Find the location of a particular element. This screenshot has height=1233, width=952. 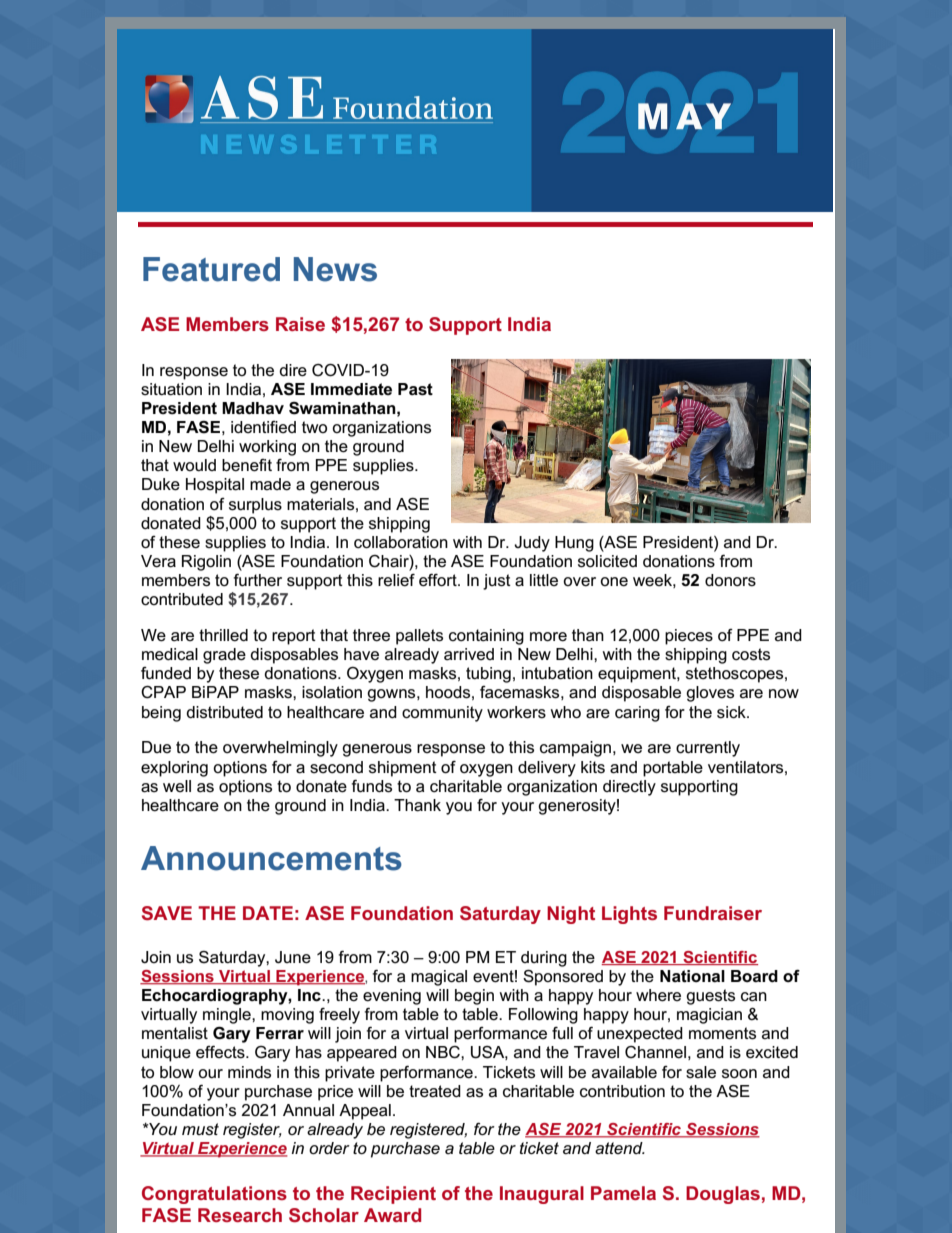

National is located at coordinates (692, 976).
